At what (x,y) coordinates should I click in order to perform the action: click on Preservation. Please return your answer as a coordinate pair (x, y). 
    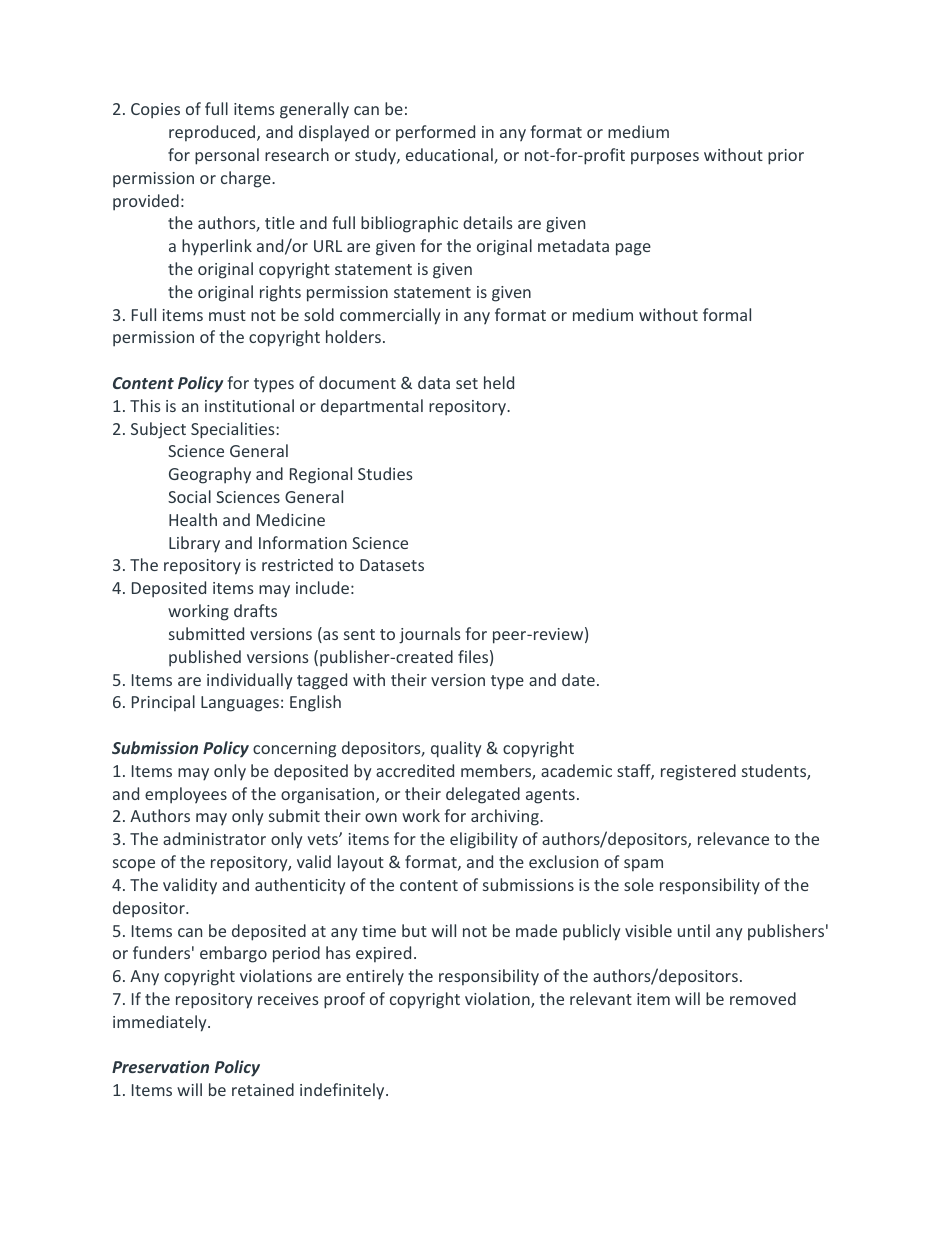
    Looking at the image, I should click on (160, 1066).
